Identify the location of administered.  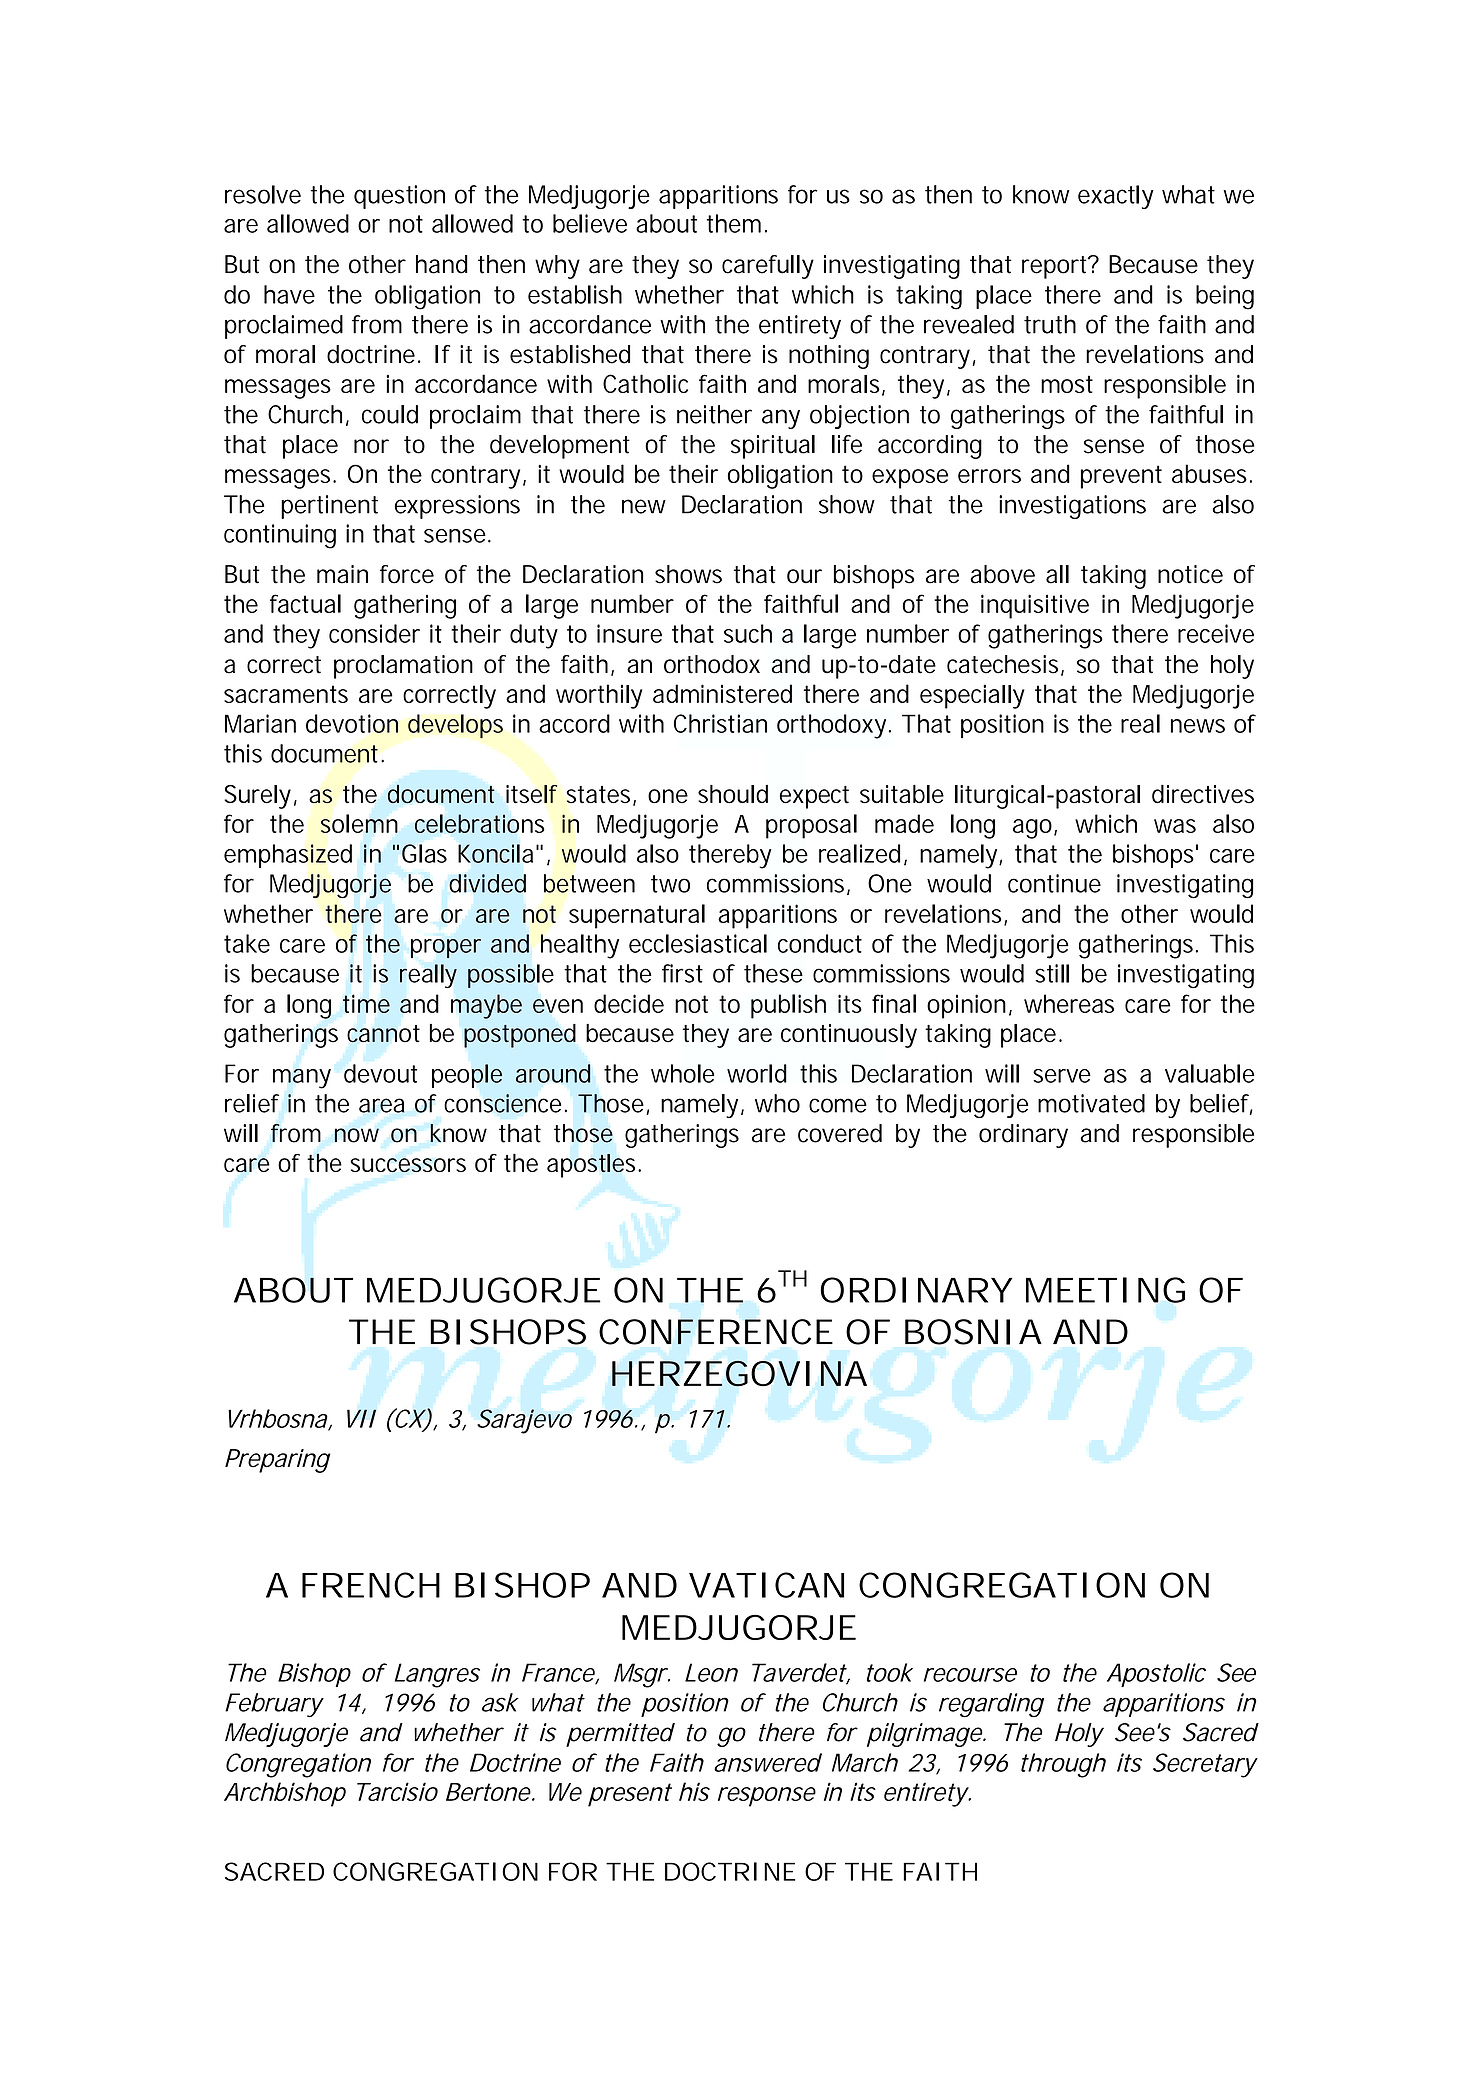
(722, 693).
